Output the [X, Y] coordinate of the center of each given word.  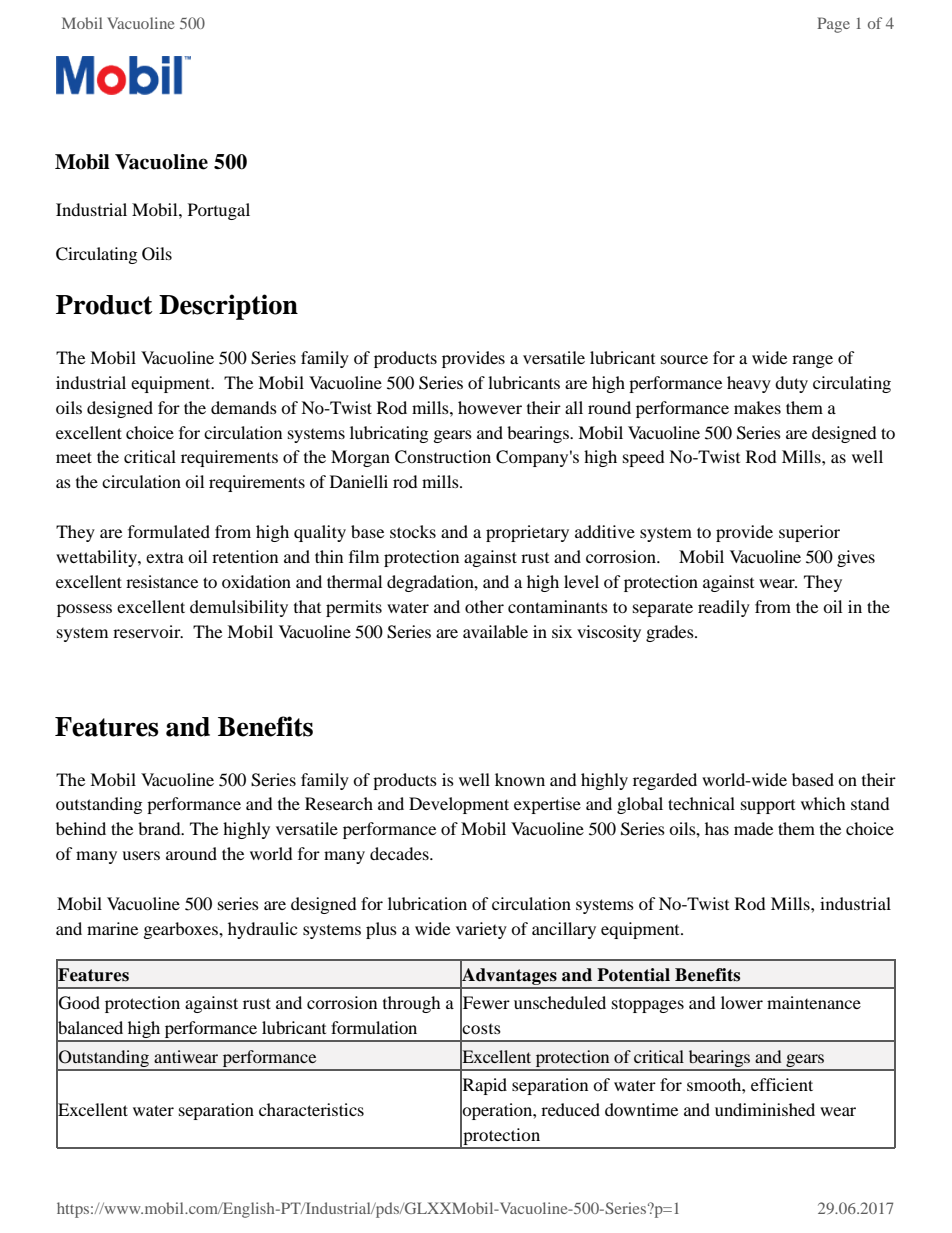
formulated [169, 531]
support [768, 807]
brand [160, 828]
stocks [413, 531]
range [812, 361]
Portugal [219, 211]
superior [809, 533]
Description [228, 307]
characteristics [311, 1109]
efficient [782, 1084]
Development [459, 805]
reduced [570, 1109]
